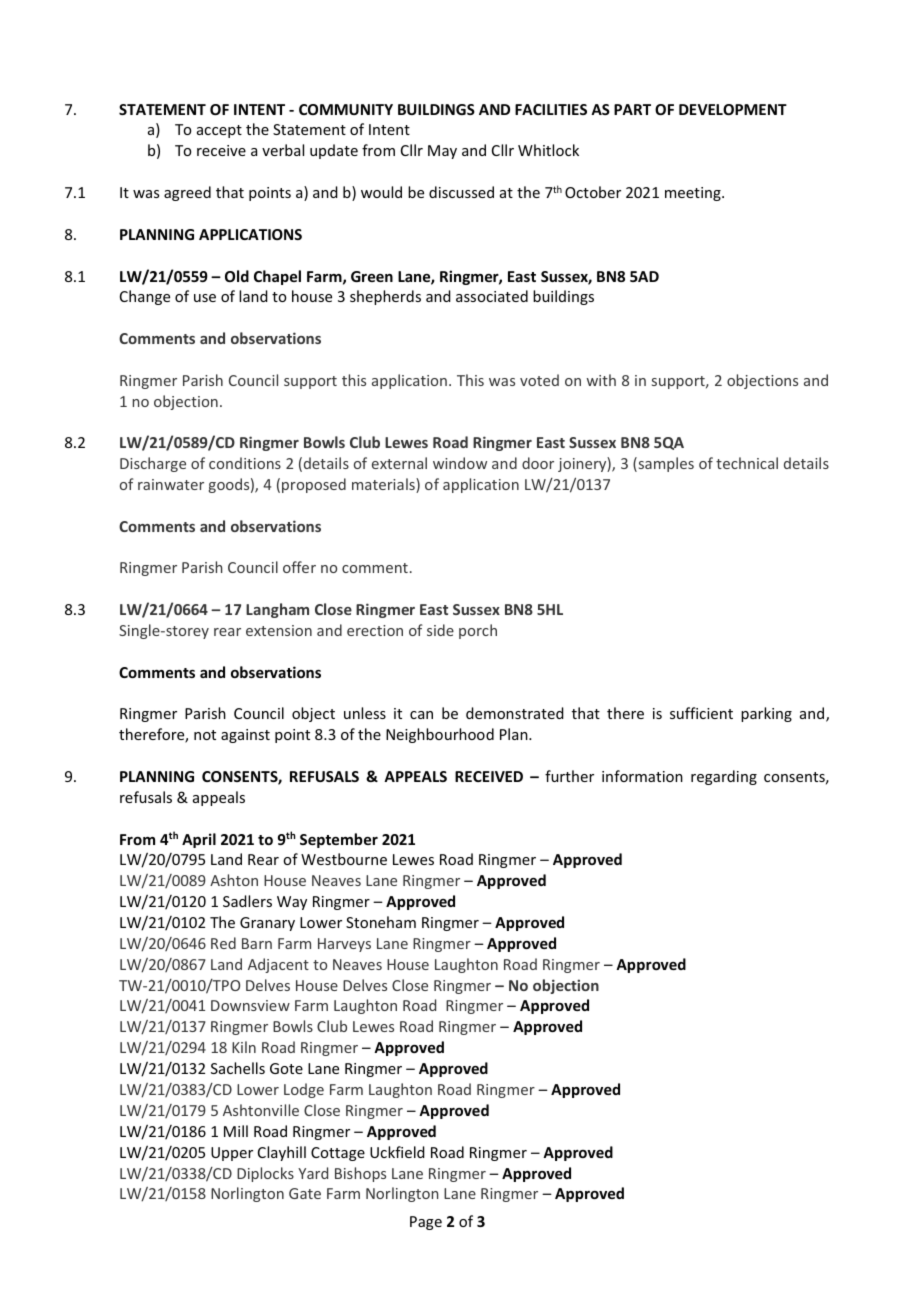 This page has width=924, height=1308. What do you see at coordinates (460, 463) in the page?
I see `window` at bounding box center [460, 463].
